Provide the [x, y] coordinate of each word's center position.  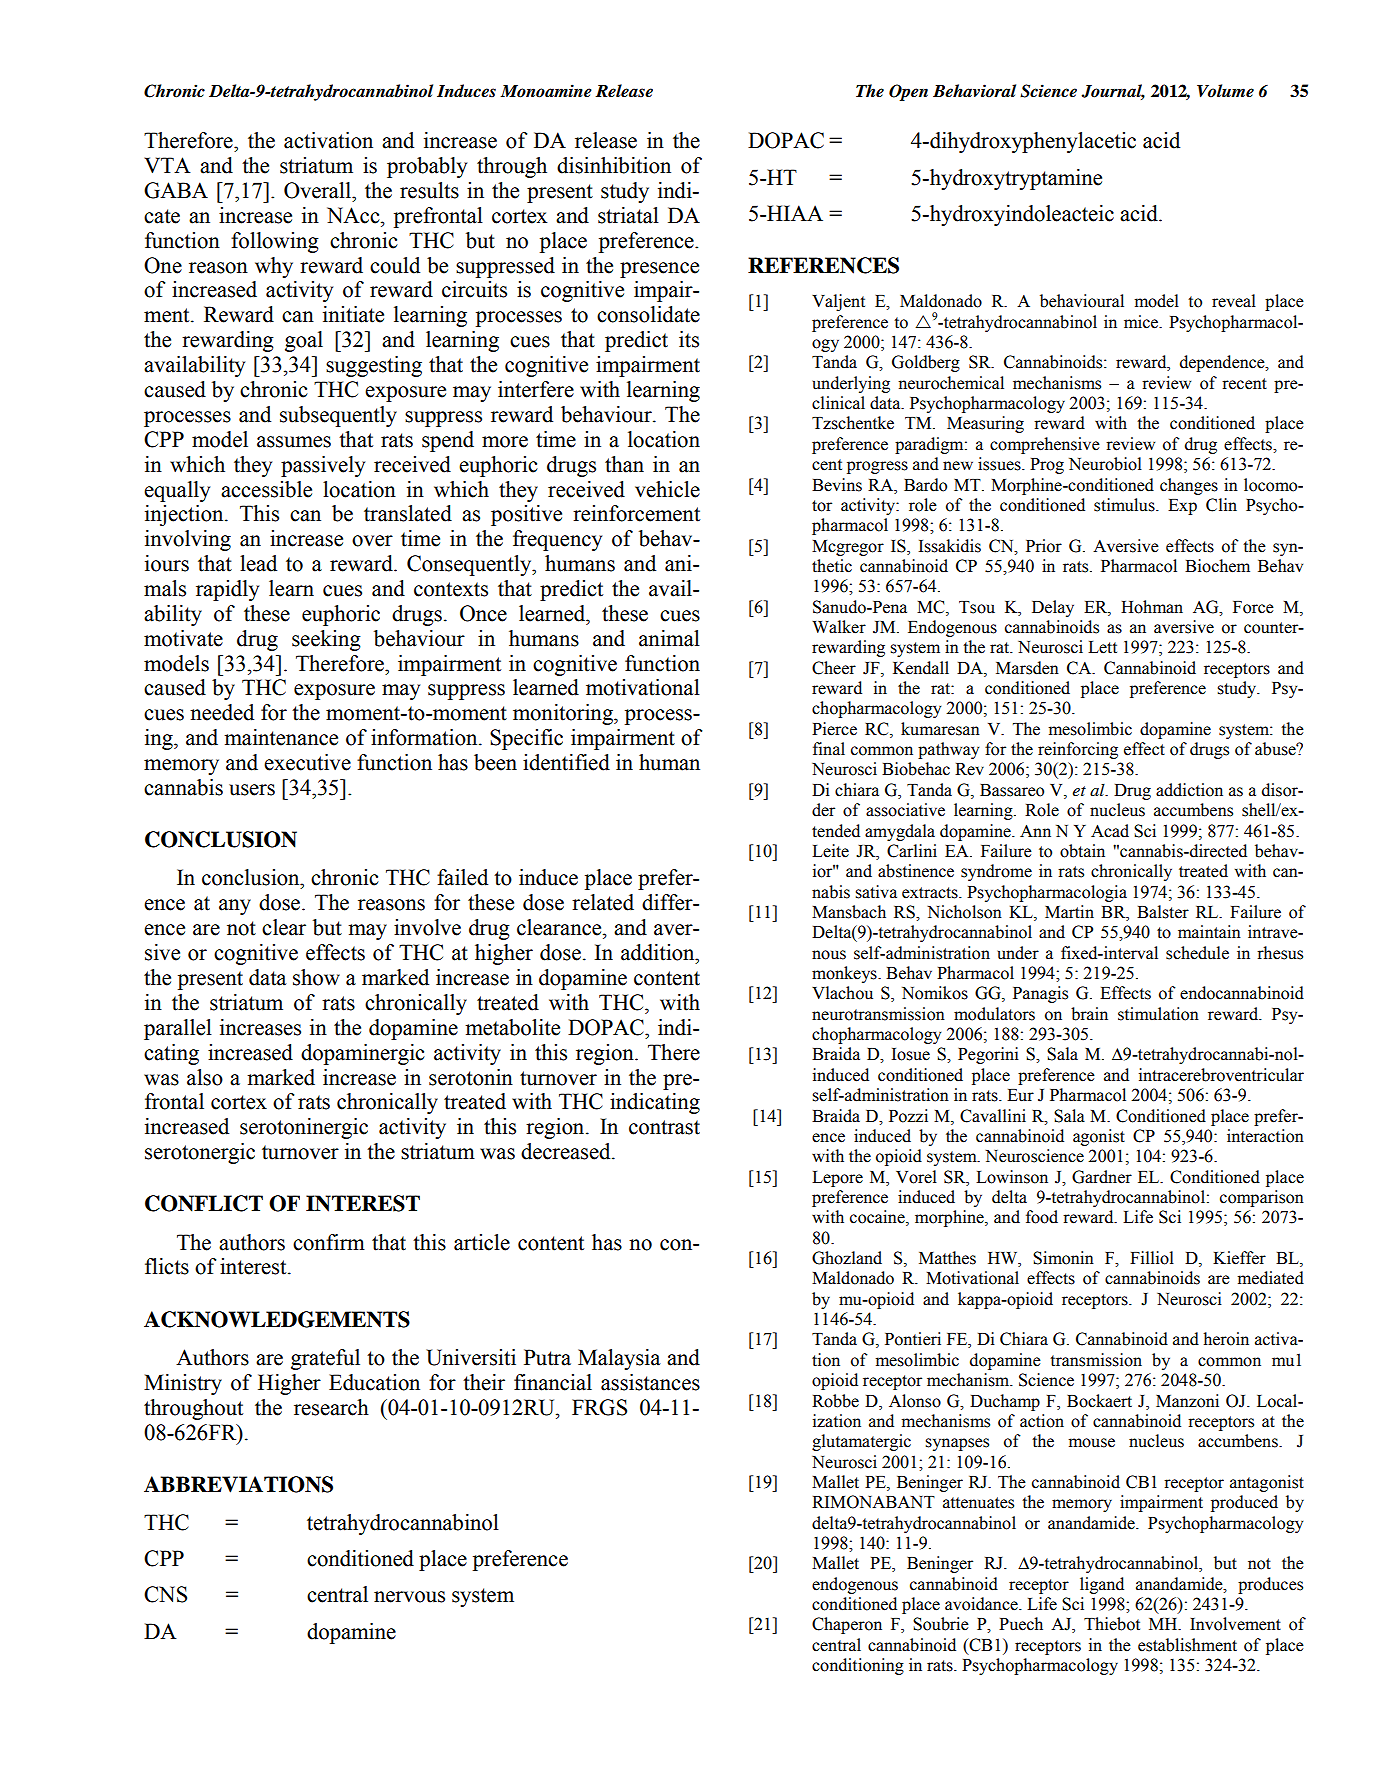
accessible [266, 489]
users [252, 790]
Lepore [837, 1179]
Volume [1225, 91]
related [603, 902]
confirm [329, 1242]
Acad [1110, 831]
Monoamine [546, 91]
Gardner [1102, 1177]
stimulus [1125, 505]
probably [427, 167]
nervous [409, 1597]
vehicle [667, 489]
